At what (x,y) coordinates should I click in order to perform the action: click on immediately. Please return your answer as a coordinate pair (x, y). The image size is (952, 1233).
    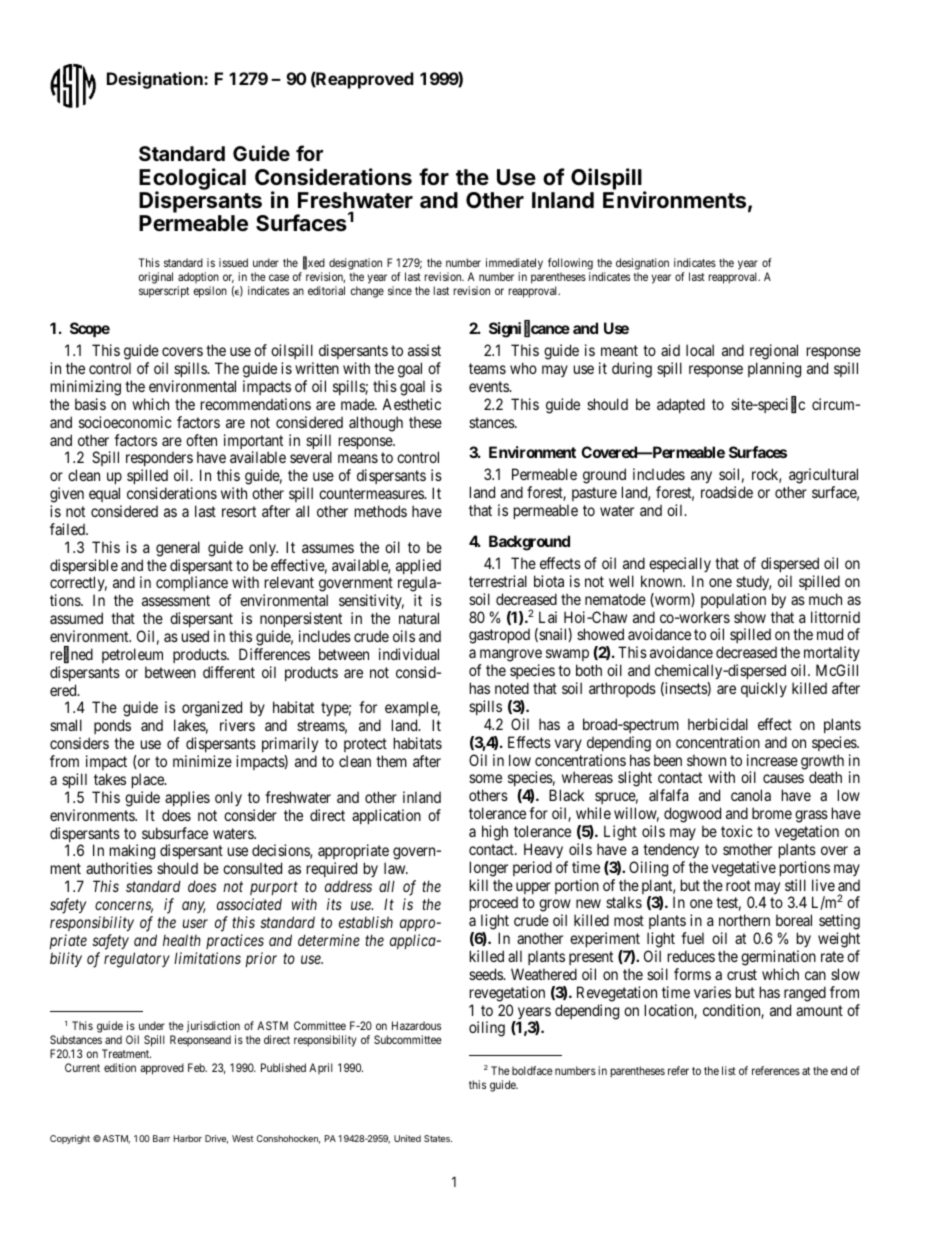
    Looking at the image, I should click on (514, 265).
